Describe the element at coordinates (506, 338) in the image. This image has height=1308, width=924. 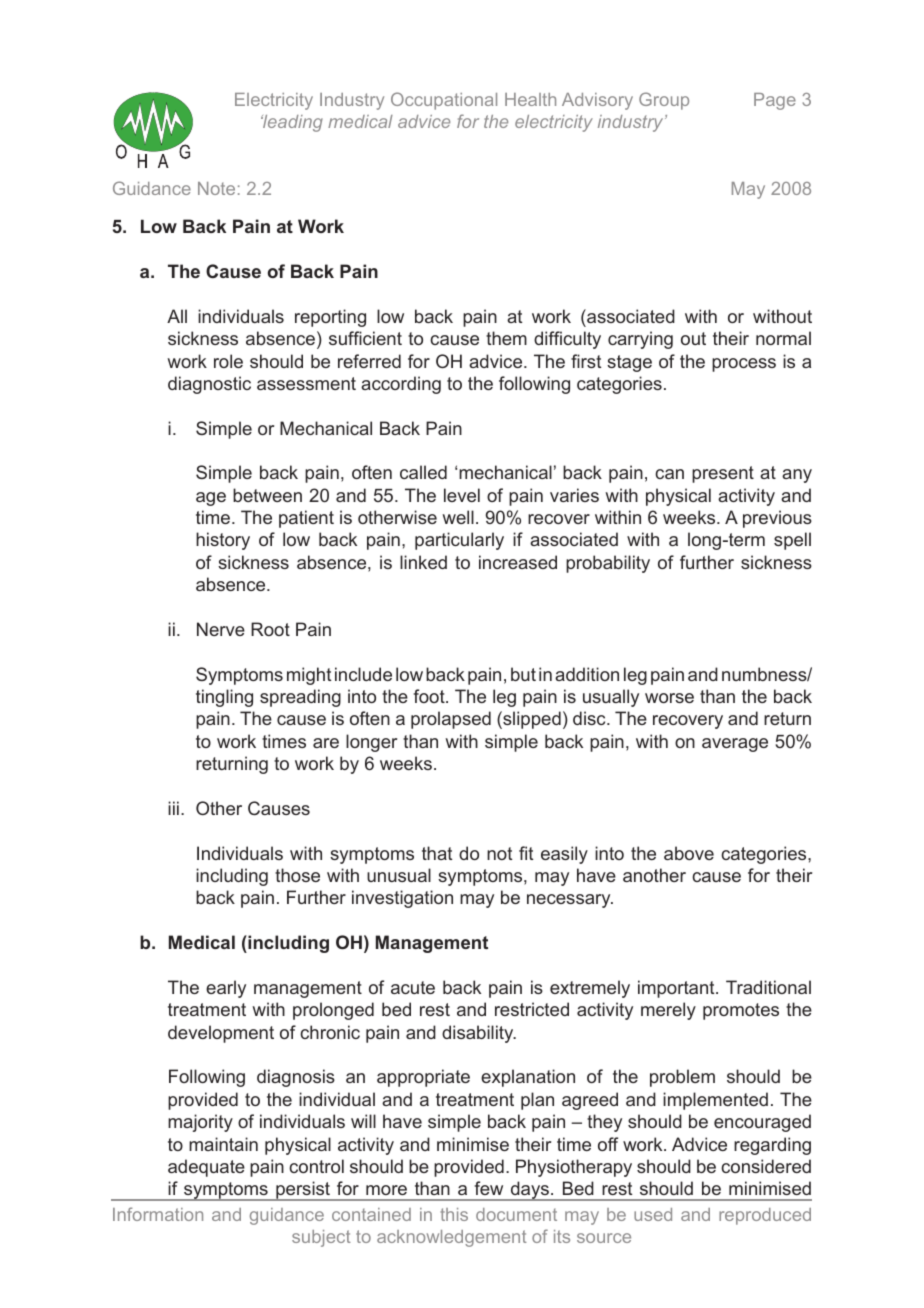
I see `them` at that location.
